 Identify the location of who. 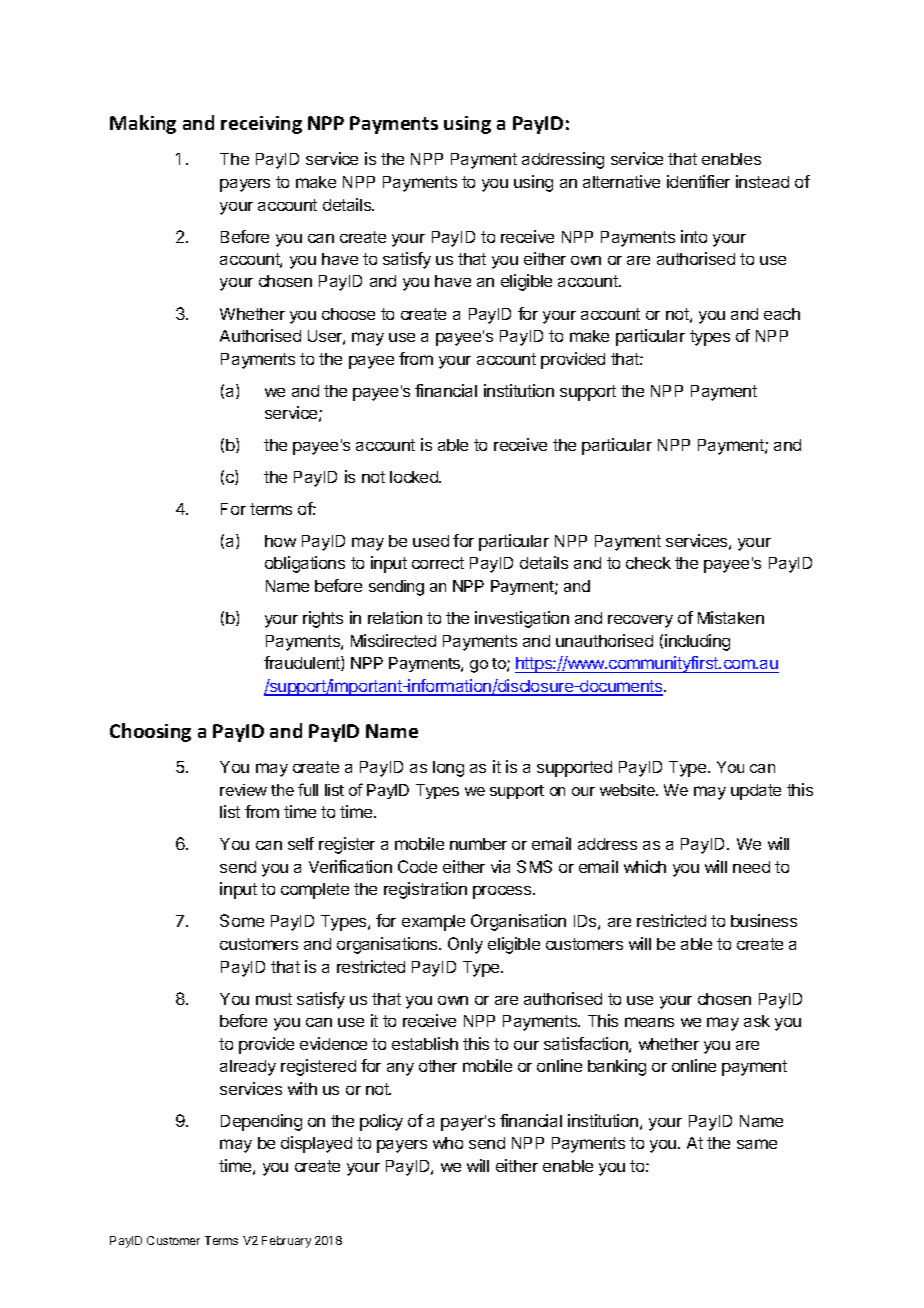
(448, 1143).
